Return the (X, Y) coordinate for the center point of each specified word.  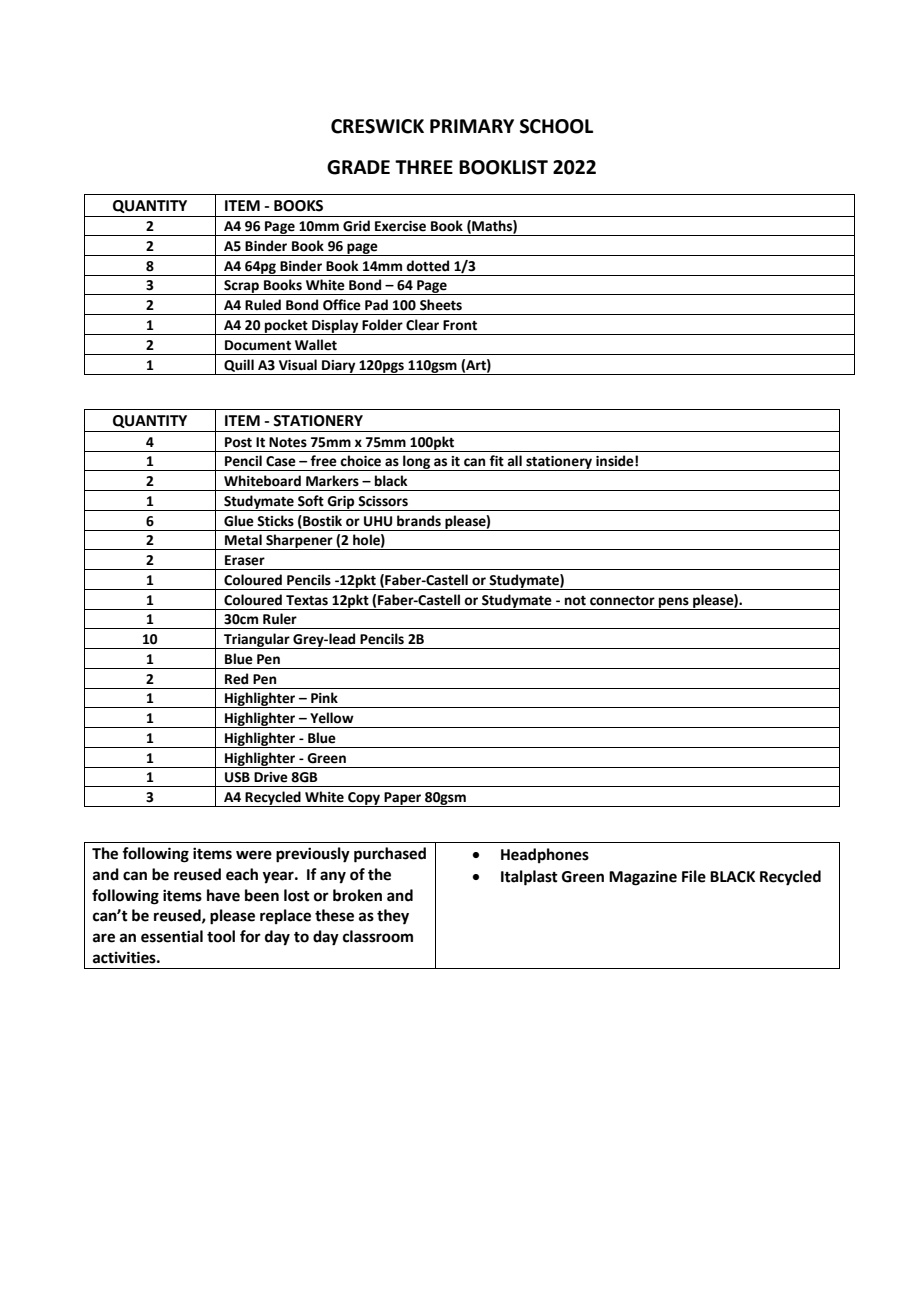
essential (172, 936)
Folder (382, 325)
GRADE (358, 167)
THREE (424, 167)
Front (460, 325)
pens (674, 603)
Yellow (332, 718)
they (393, 917)
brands (419, 521)
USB (237, 777)
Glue (239, 521)
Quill (239, 365)
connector (622, 601)
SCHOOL (556, 126)
